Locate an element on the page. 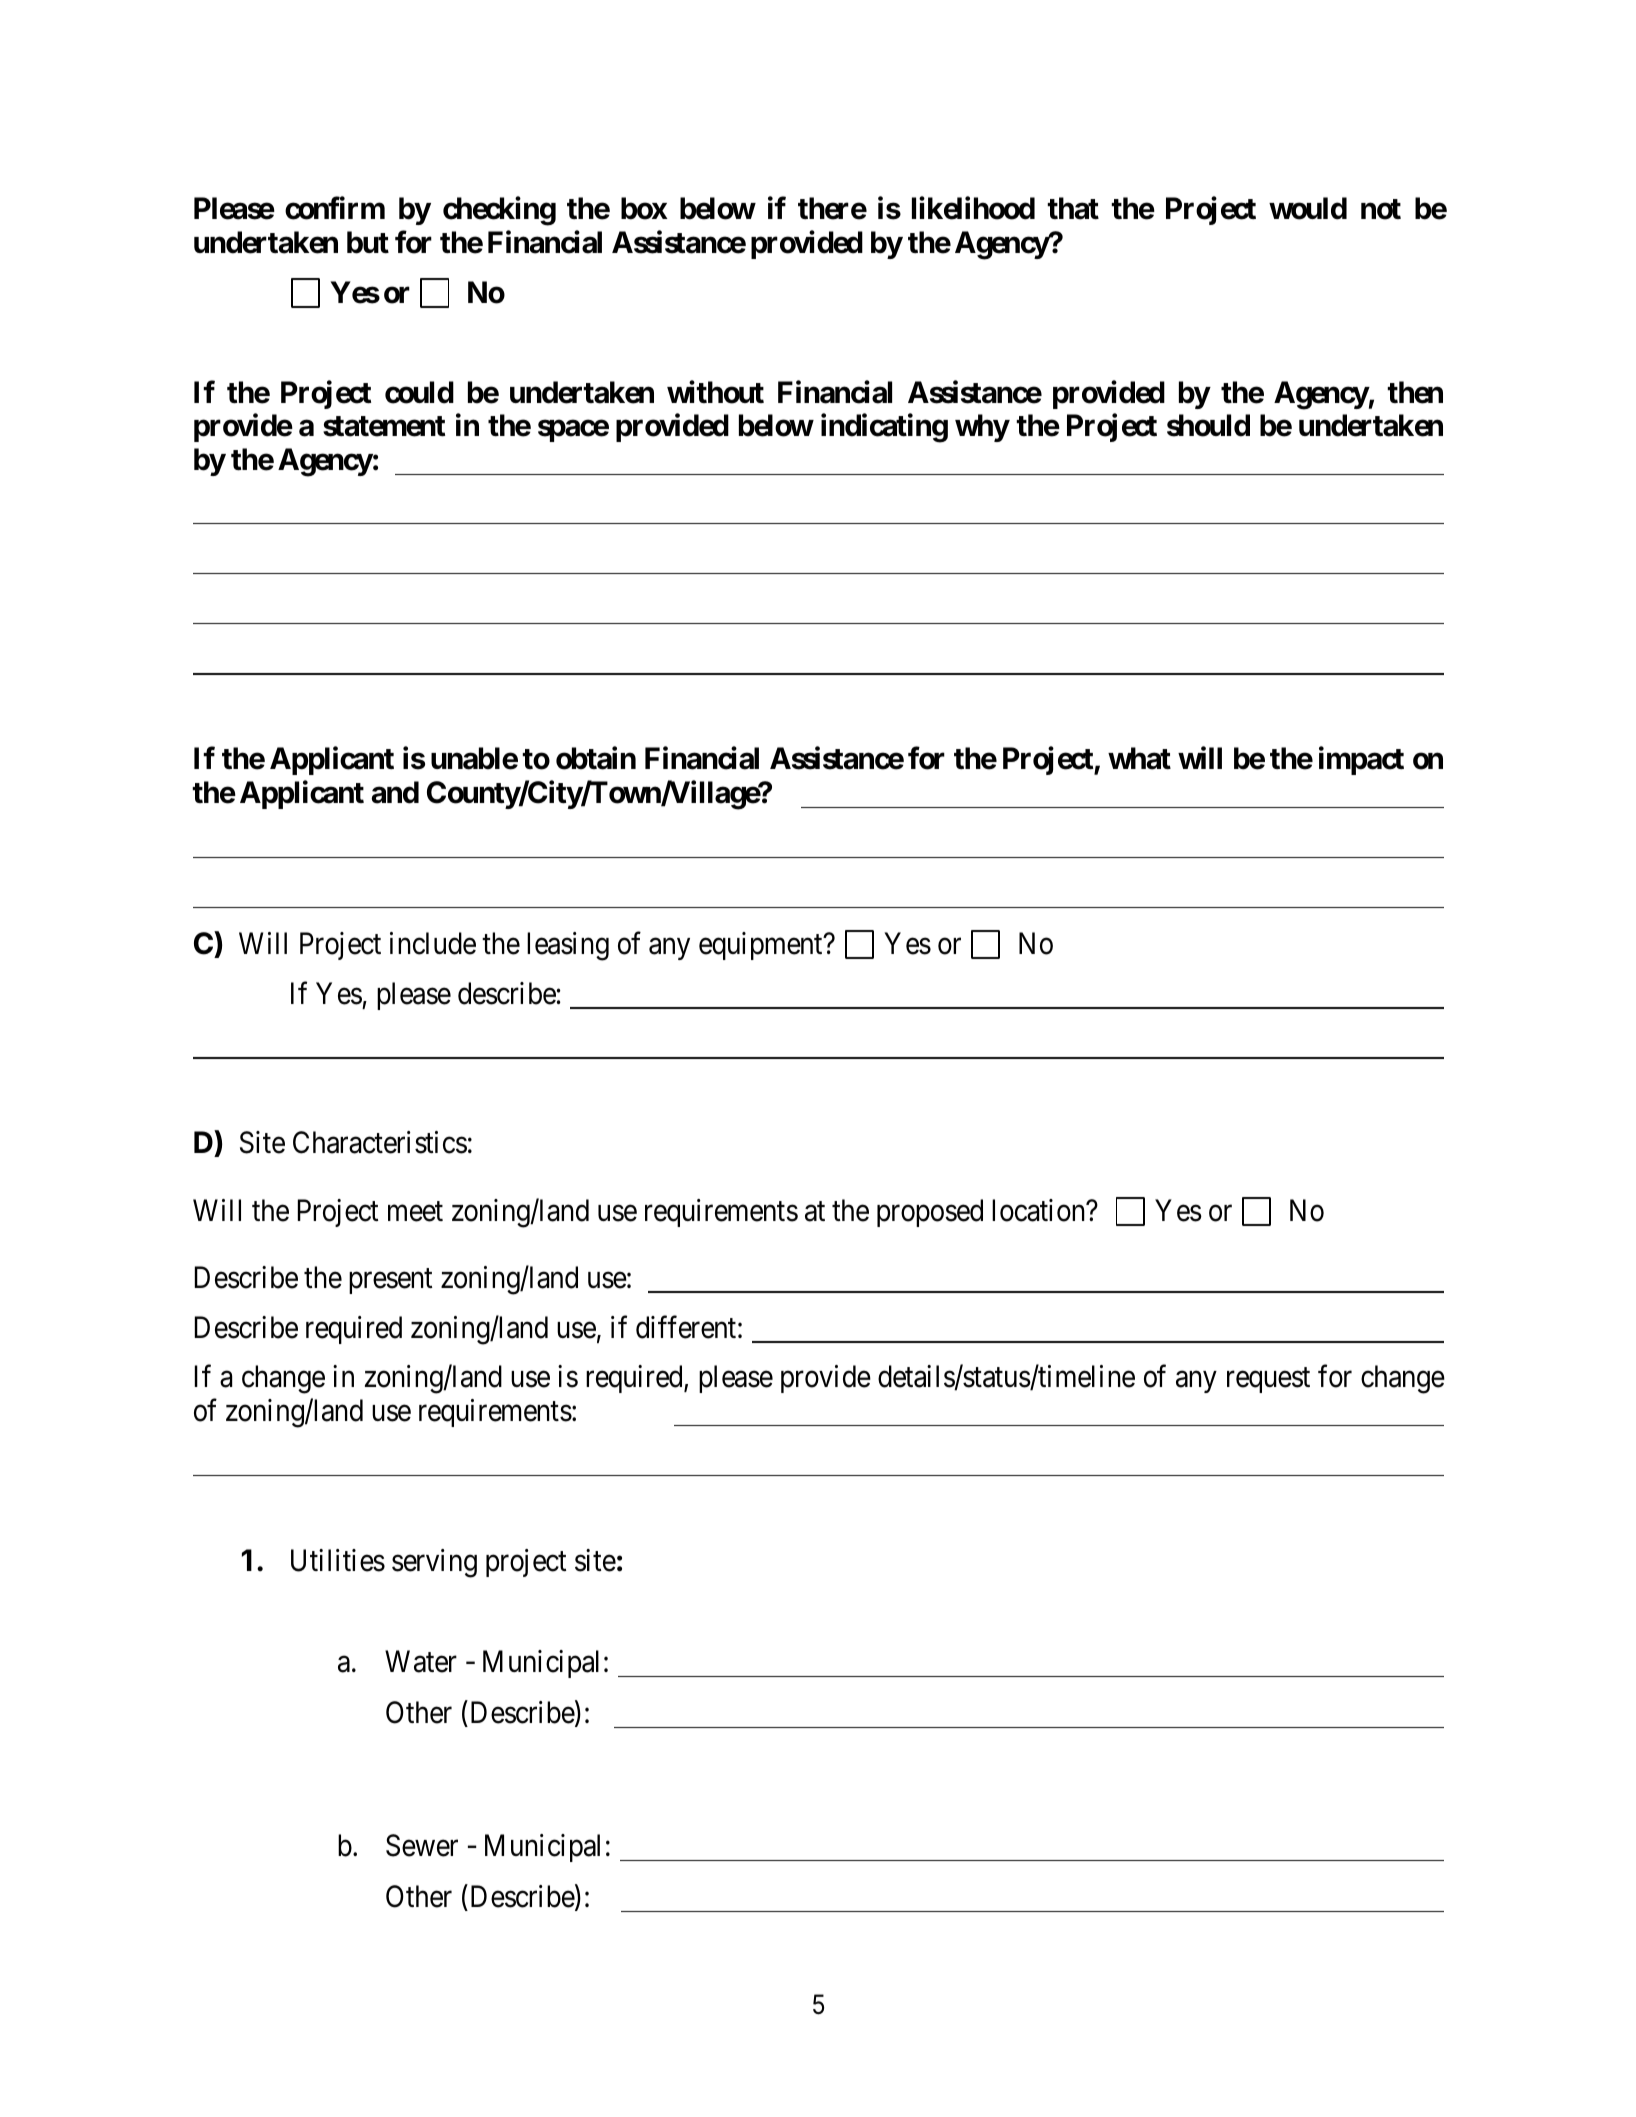  but is located at coordinates (368, 242).
